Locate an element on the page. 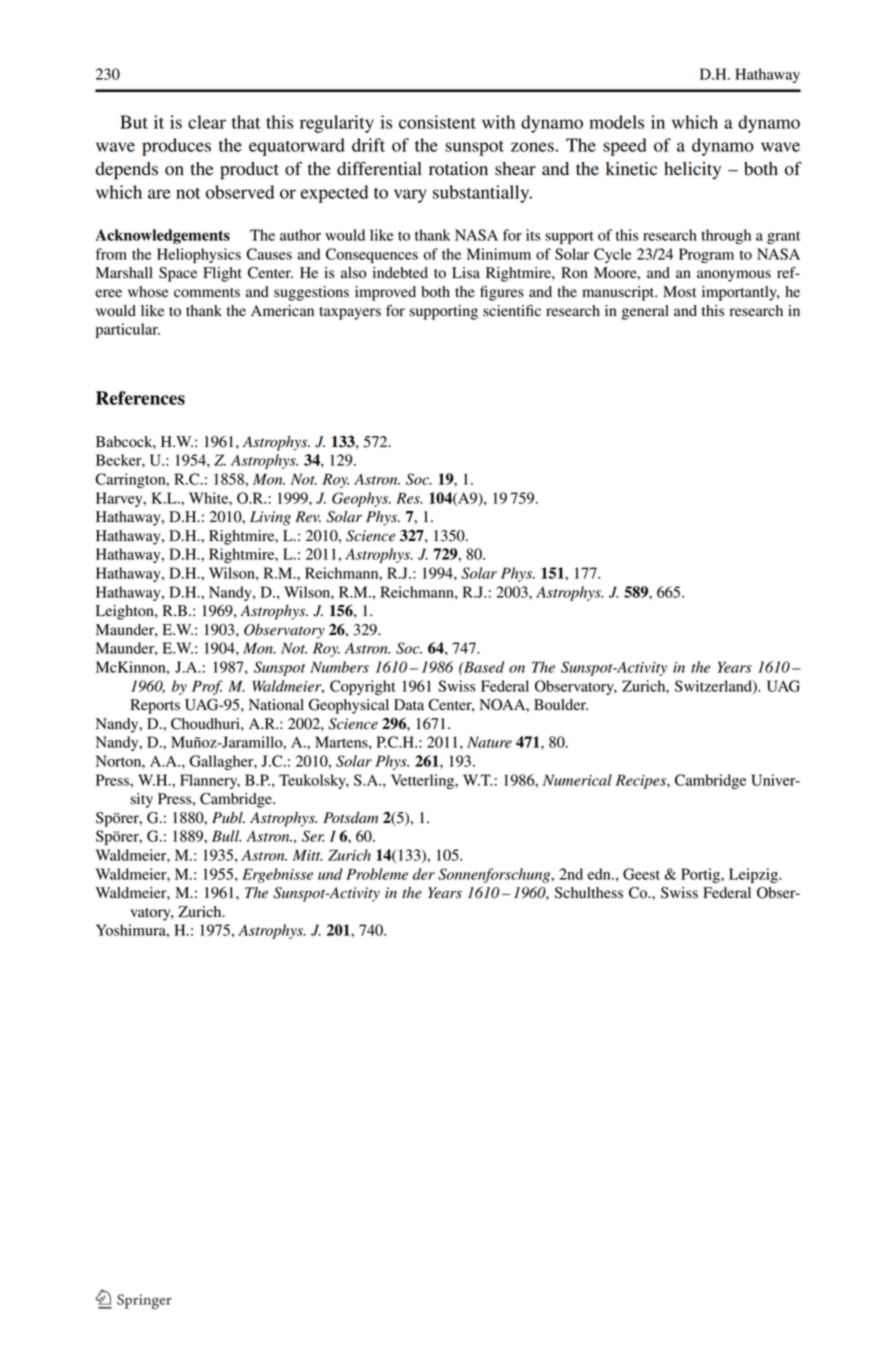 Image resolution: width=896 pixels, height=1359 pixels. Living is located at coordinates (270, 518).
